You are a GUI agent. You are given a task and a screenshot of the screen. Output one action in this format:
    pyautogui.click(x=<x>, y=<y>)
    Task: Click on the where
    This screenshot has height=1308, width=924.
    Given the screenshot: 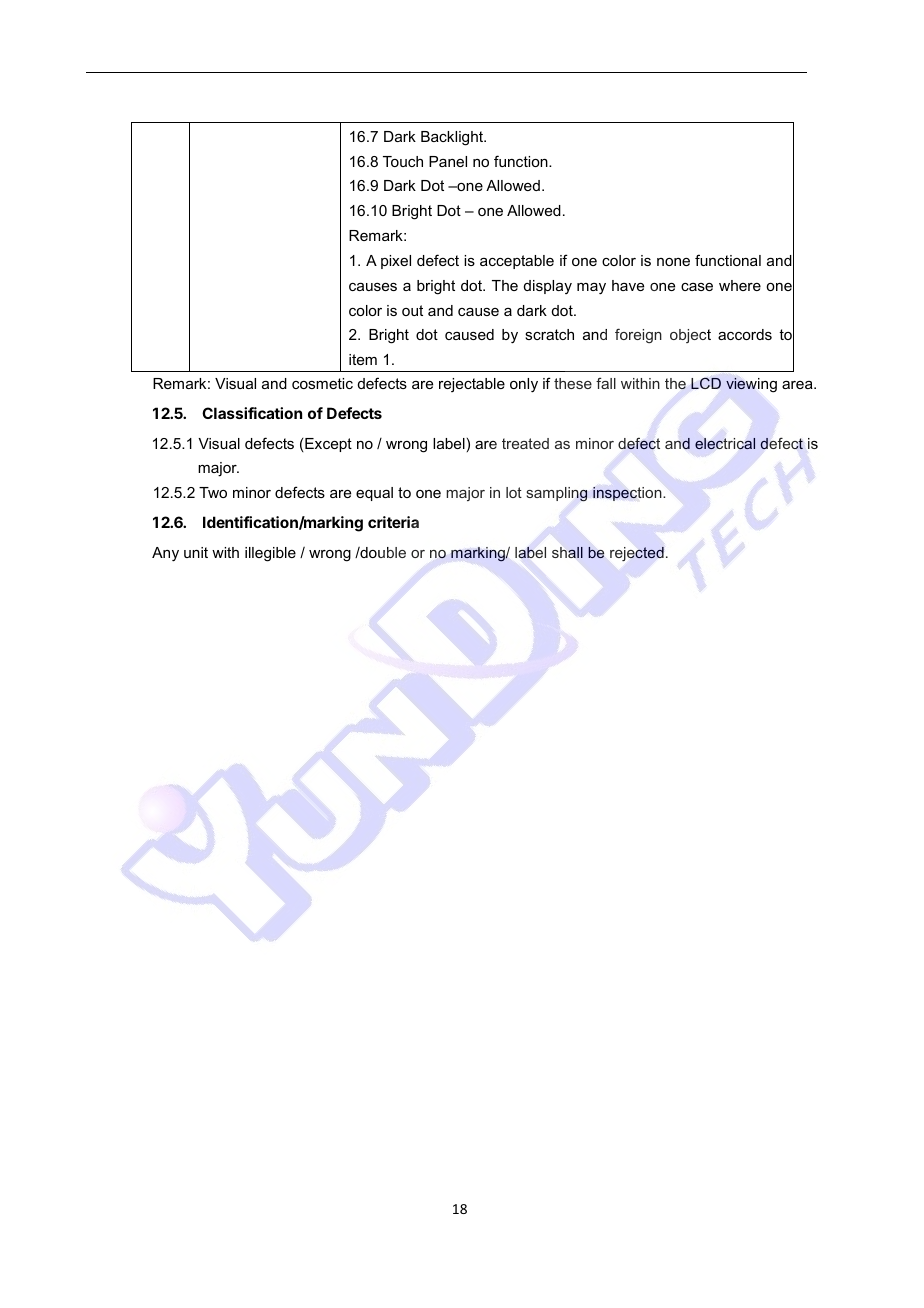 What is the action you would take?
    pyautogui.click(x=740, y=285)
